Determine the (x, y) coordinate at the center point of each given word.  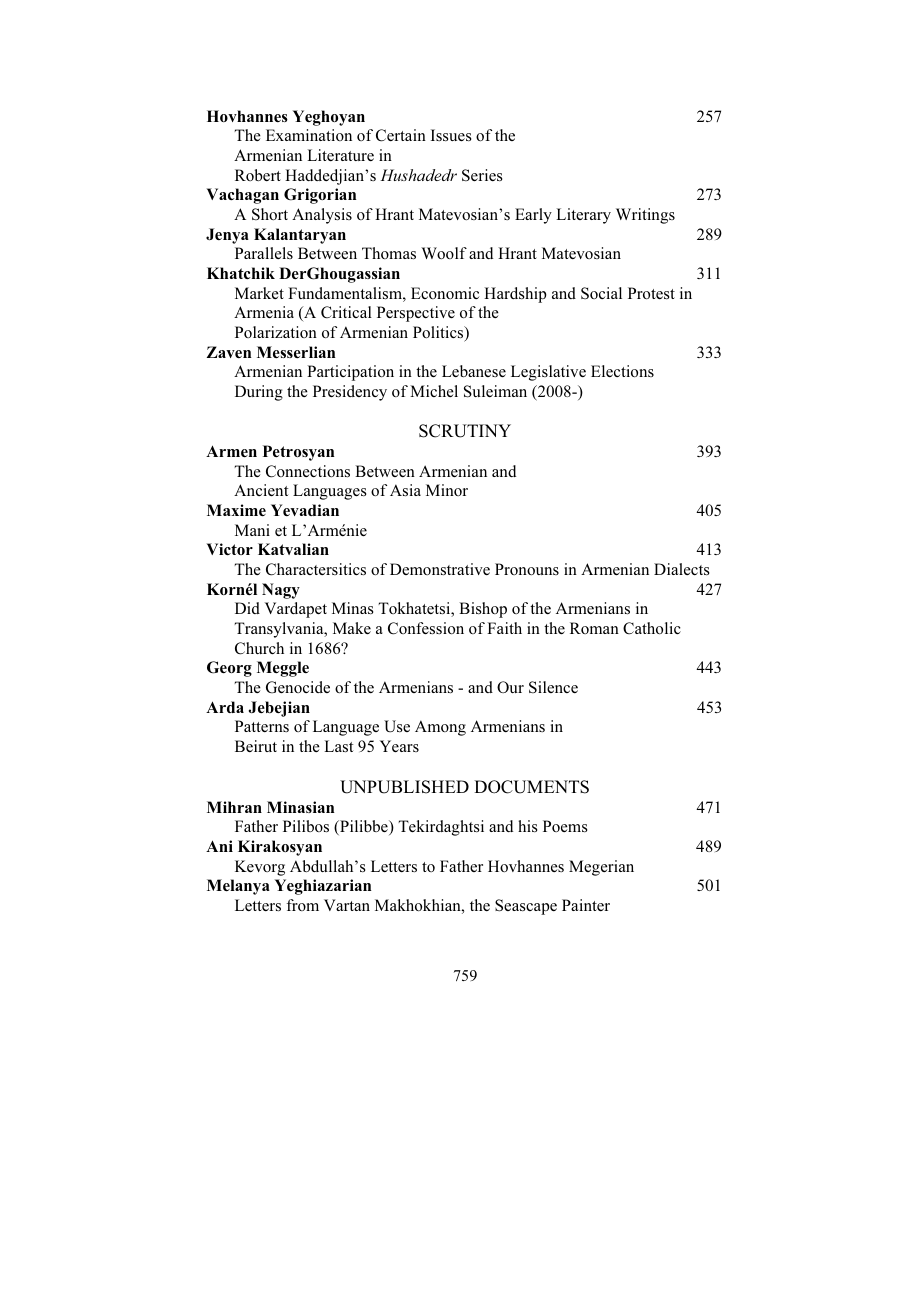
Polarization (276, 332)
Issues (451, 135)
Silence (553, 687)
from (302, 905)
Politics (439, 333)
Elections (622, 371)
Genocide (298, 687)
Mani (252, 530)
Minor (447, 490)
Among (440, 728)
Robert (258, 175)
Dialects (681, 569)
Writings (645, 216)
